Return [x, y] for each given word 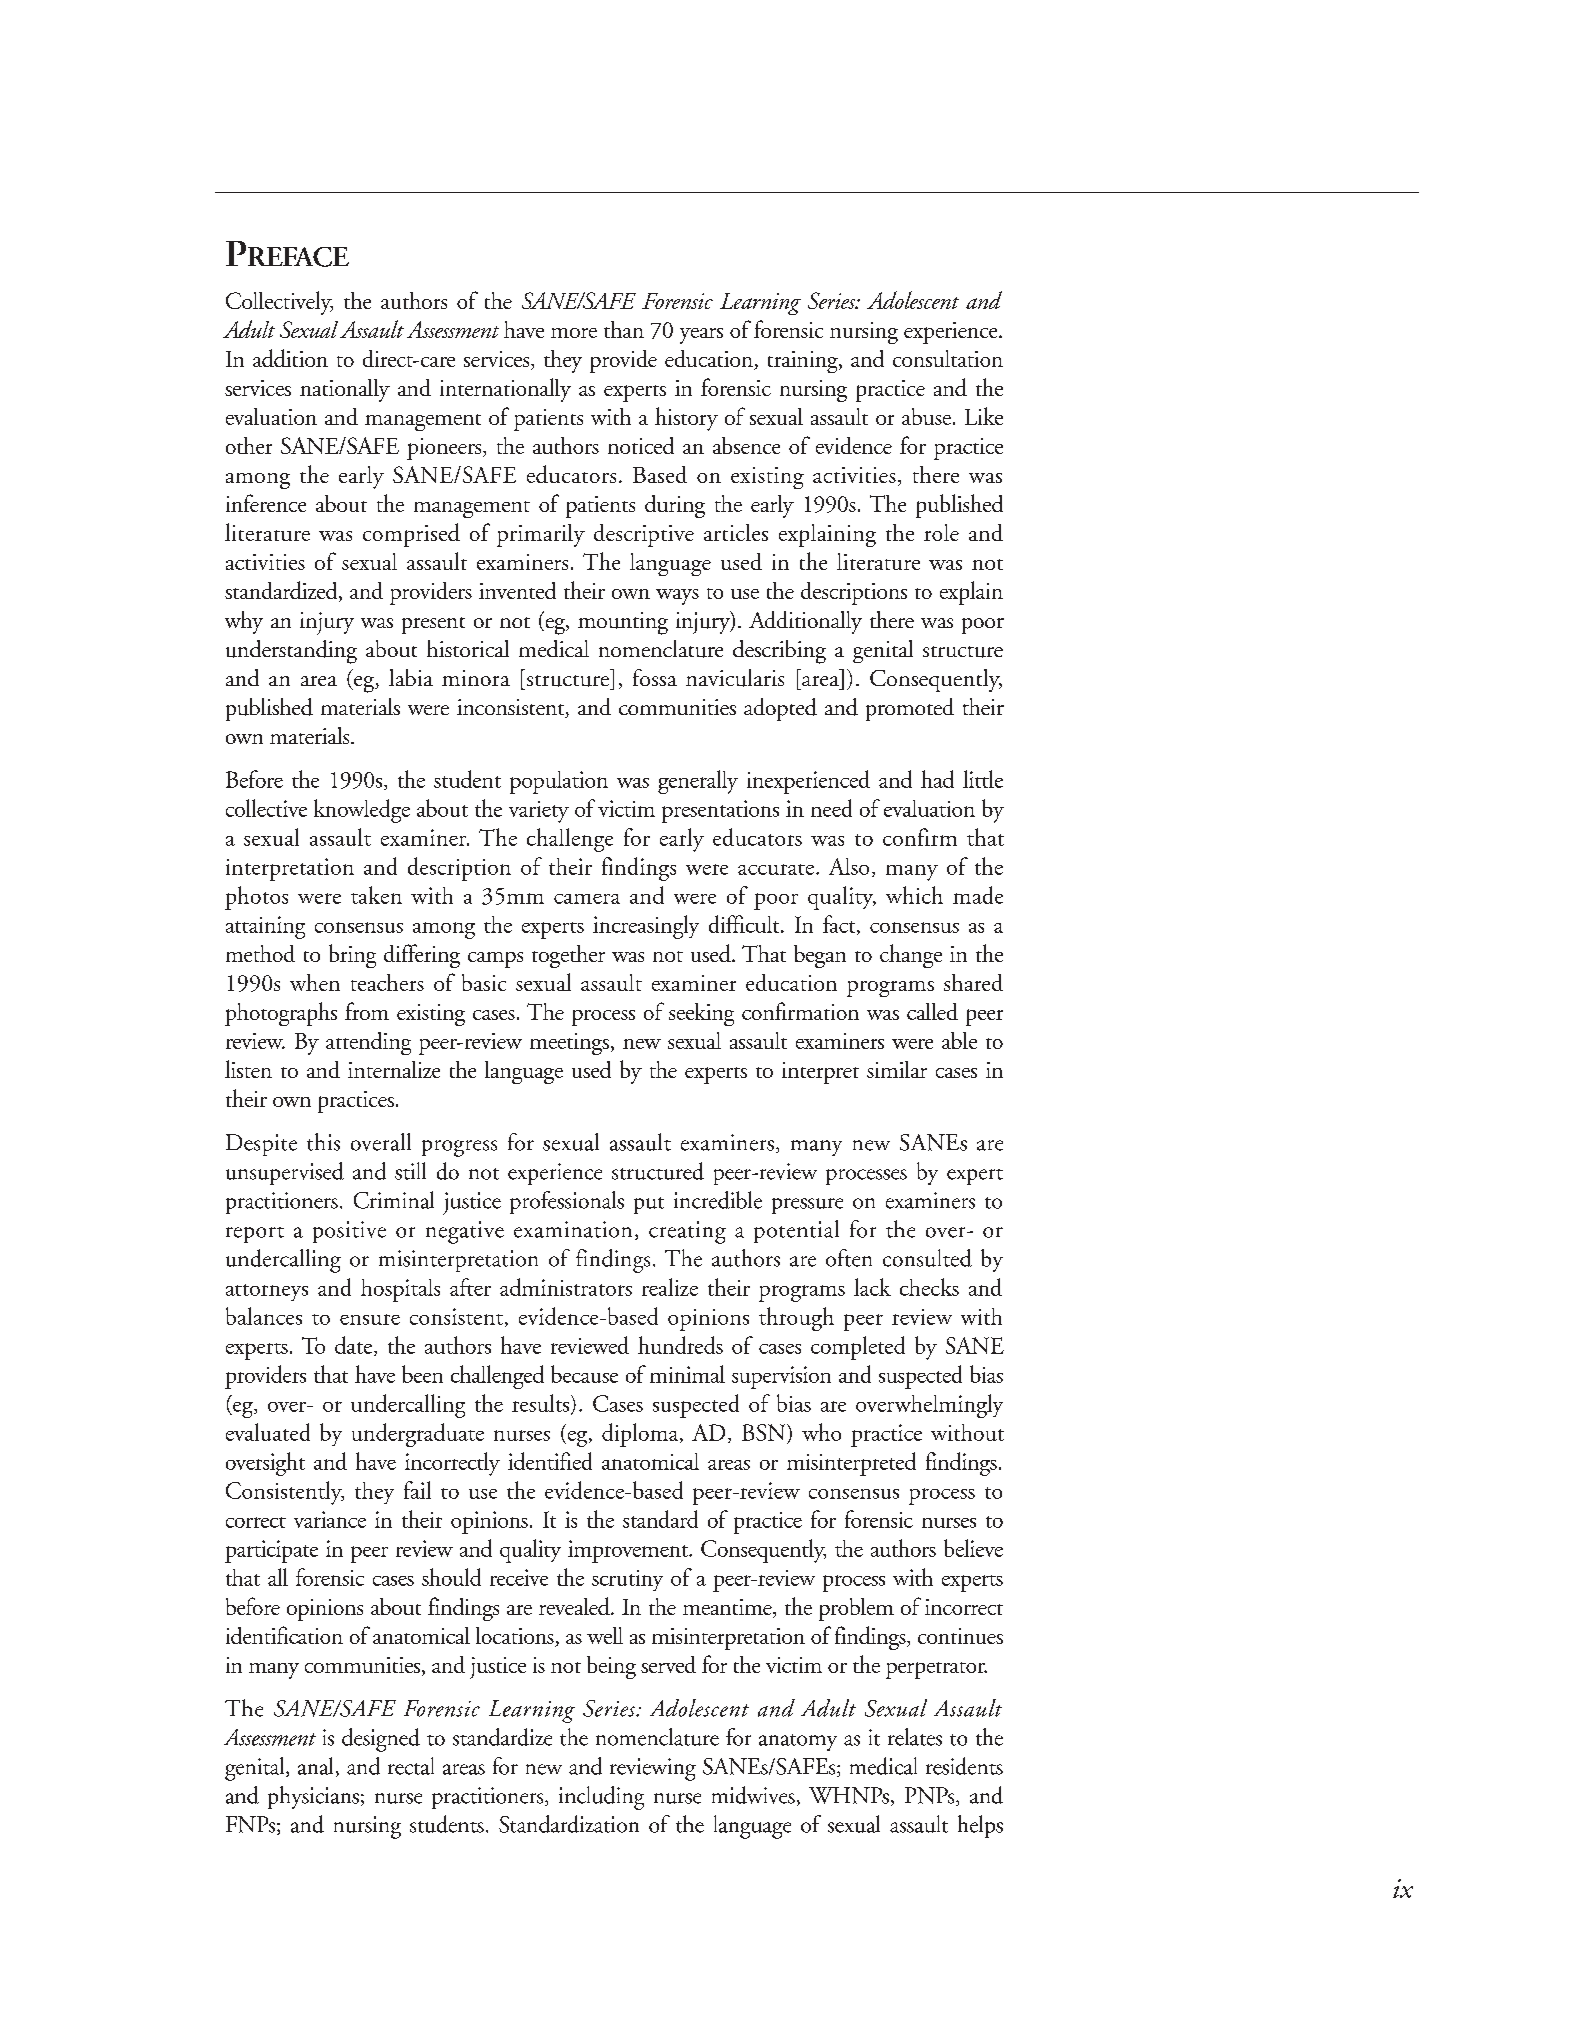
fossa [655, 677]
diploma [641, 1435]
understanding [291, 652]
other [249, 445]
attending [368, 1043]
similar [897, 1069]
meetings [569, 1044]
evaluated [268, 1432]
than [624, 329]
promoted [910, 709]
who [821, 1432]
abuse [928, 416]
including [601, 1798]
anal [315, 1766]
